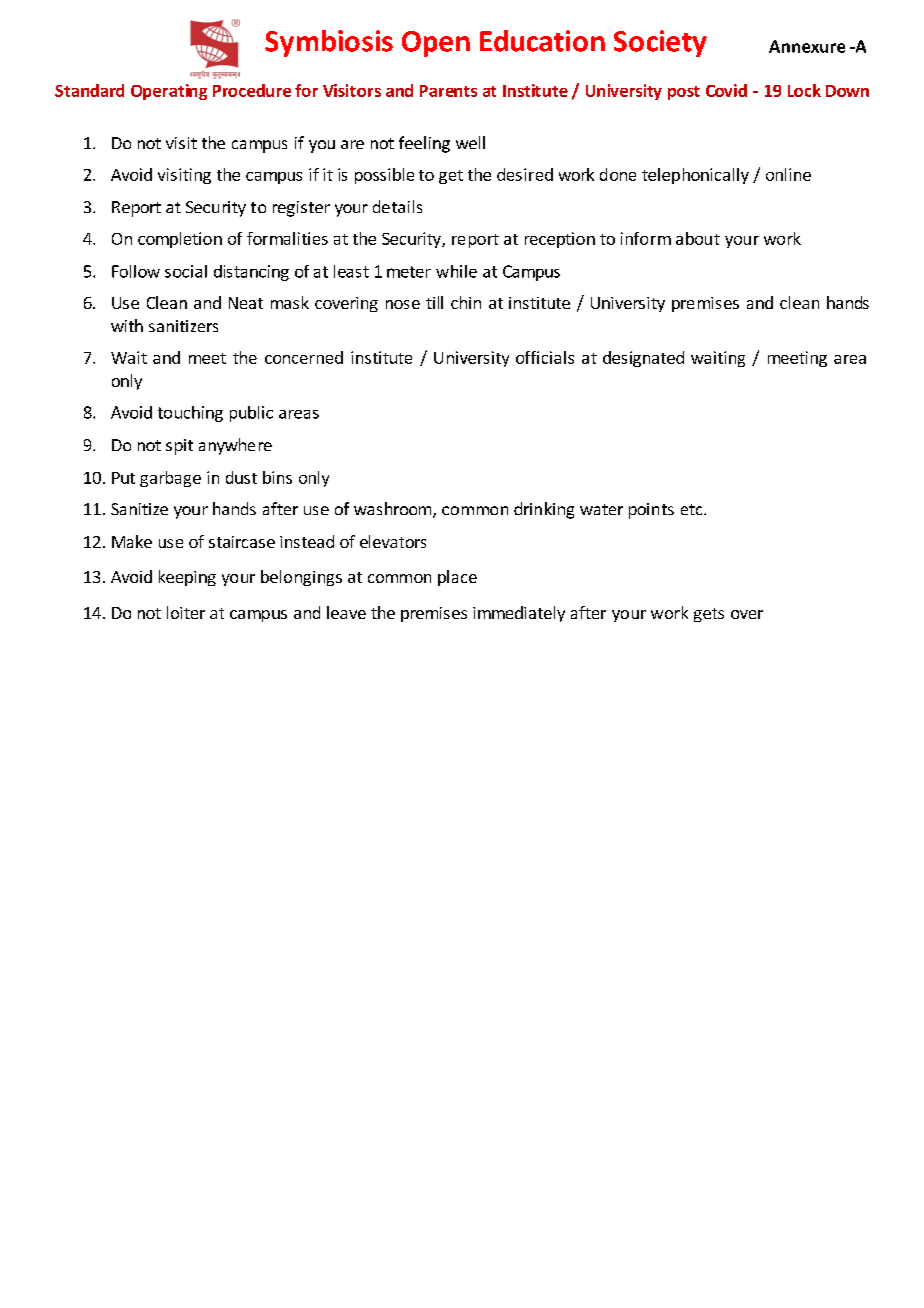 This screenshot has height=1308, width=924. Describe the element at coordinates (545, 357) in the screenshot. I see `officials` at that location.
